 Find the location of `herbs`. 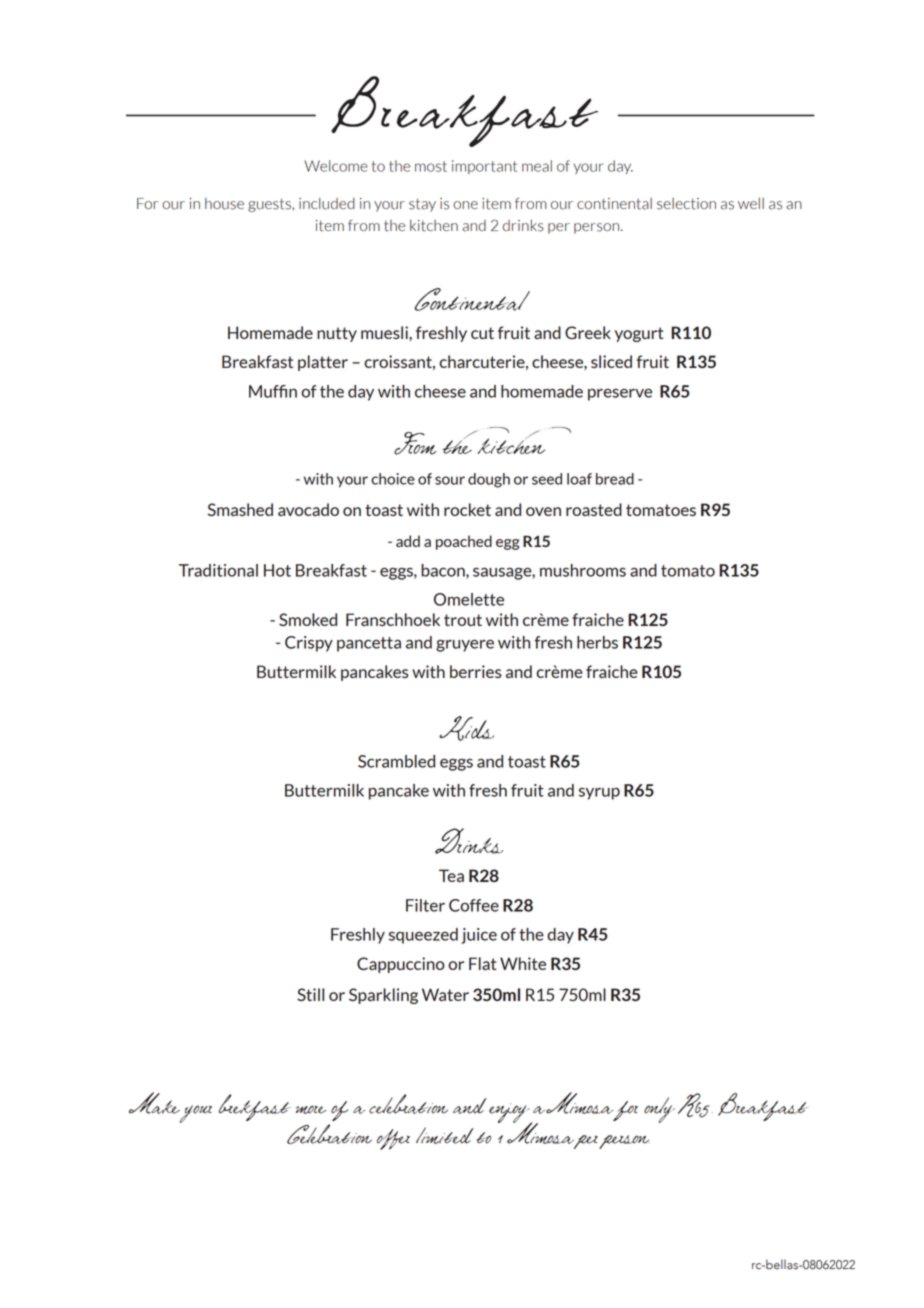

herbs is located at coordinates (597, 642).
